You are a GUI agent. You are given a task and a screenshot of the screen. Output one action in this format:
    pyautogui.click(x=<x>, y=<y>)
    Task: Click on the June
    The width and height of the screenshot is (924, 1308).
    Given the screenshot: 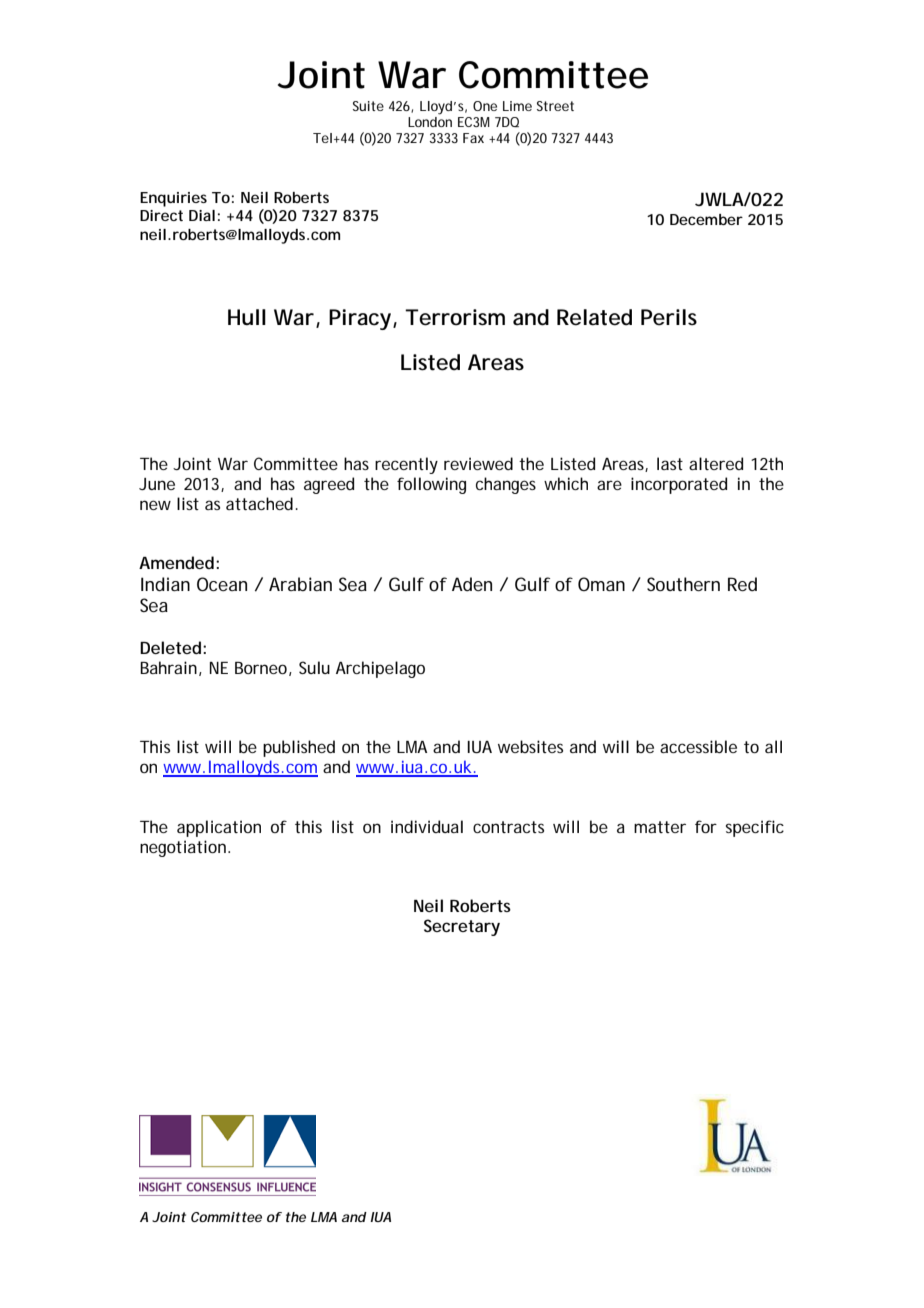 What is the action you would take?
    pyautogui.click(x=157, y=484)
